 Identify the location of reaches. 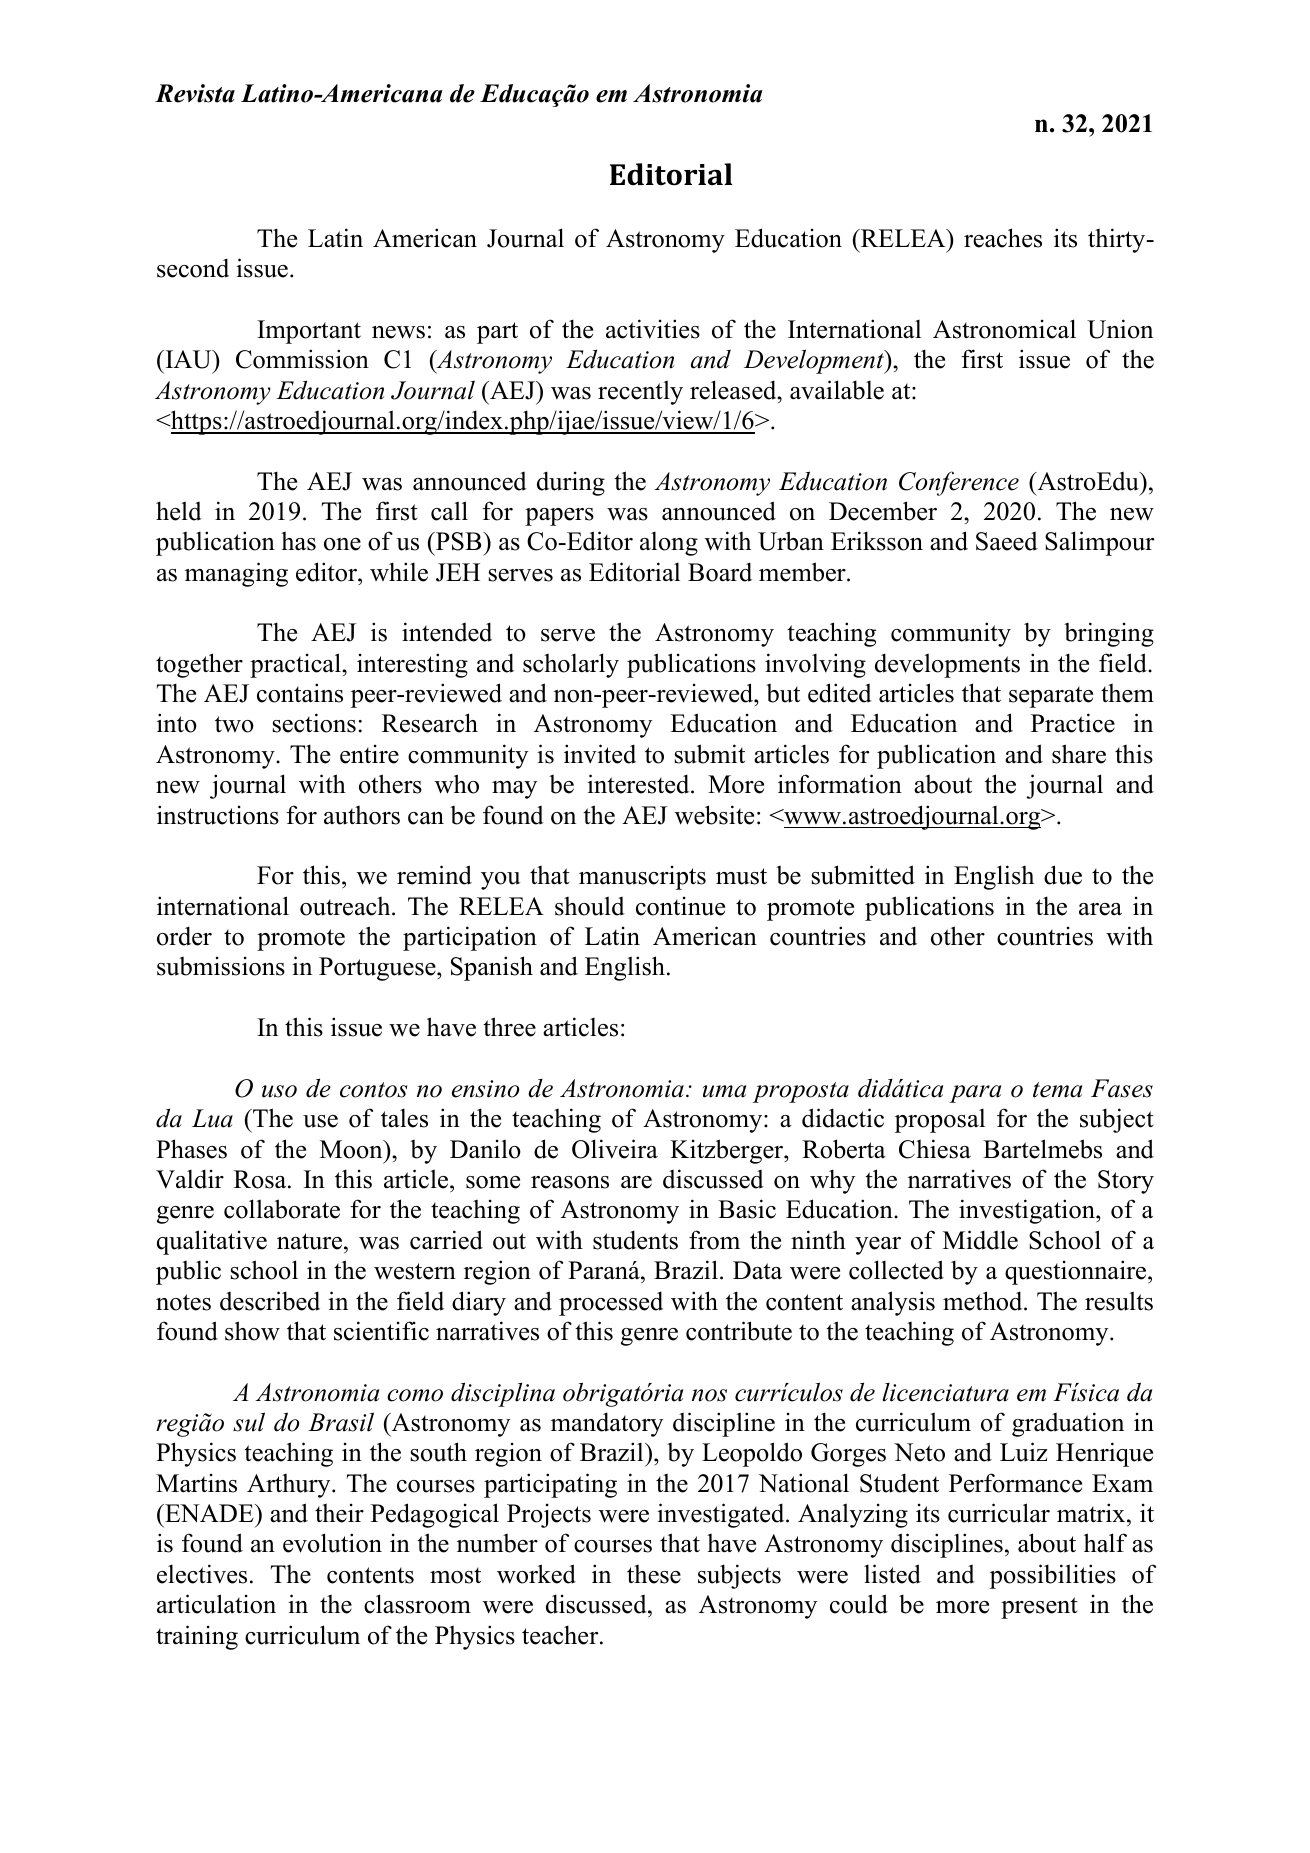
(1003, 238).
